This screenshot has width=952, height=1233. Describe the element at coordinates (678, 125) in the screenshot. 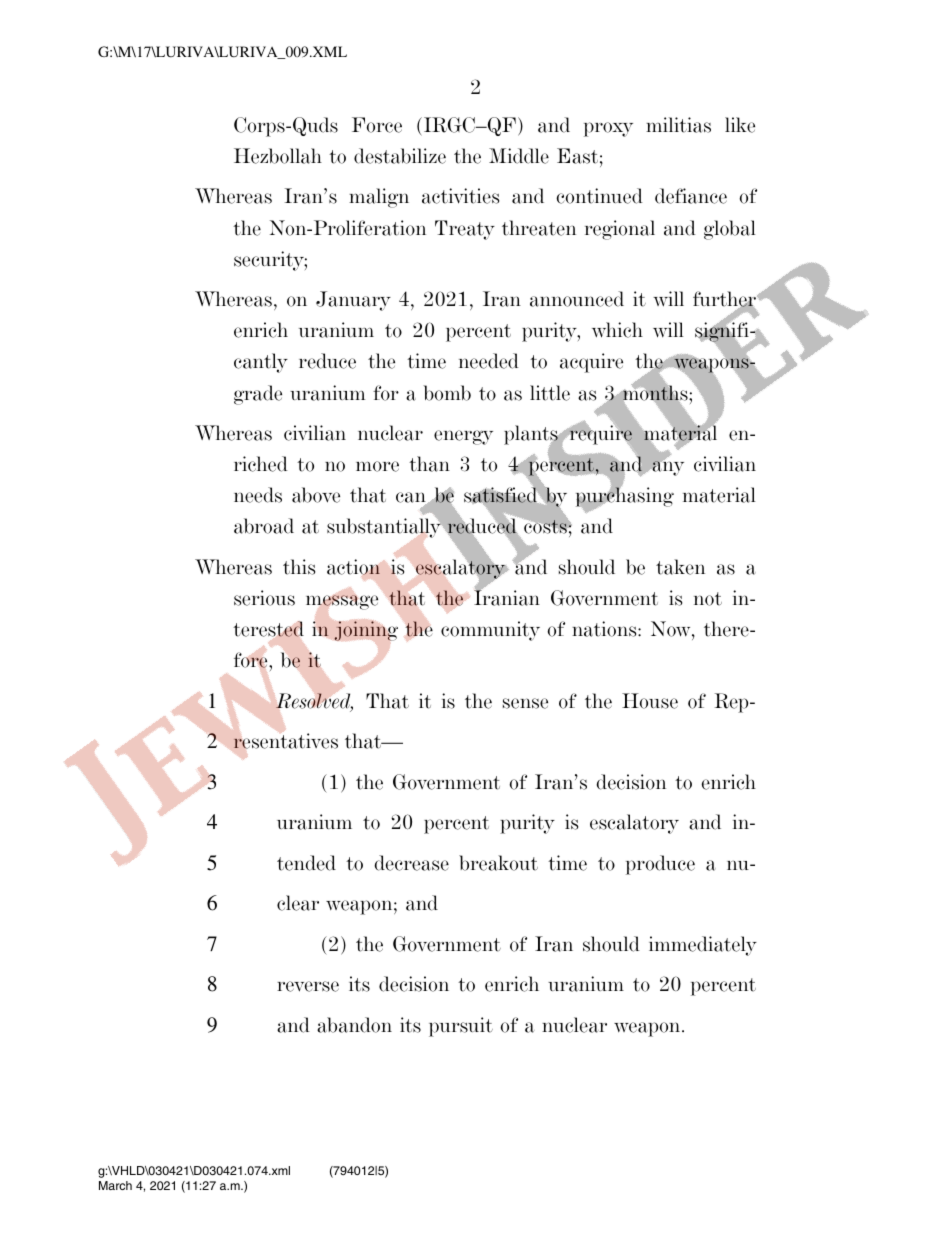

I see `militias` at that location.
